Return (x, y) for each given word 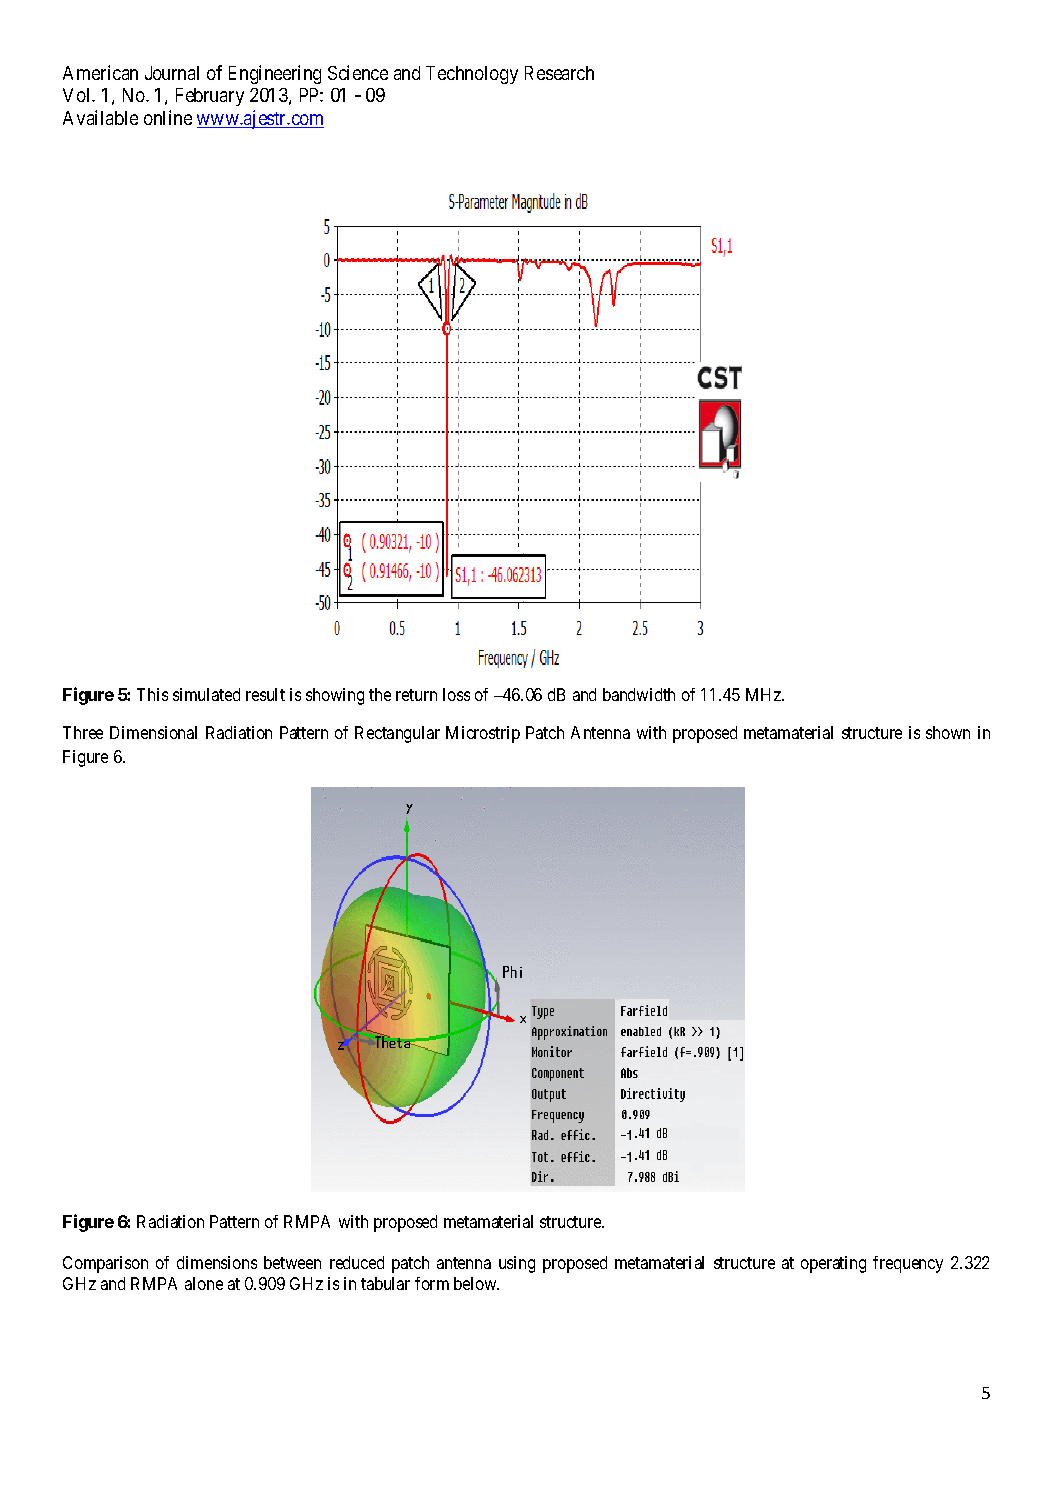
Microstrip (483, 734)
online (168, 117)
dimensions (217, 1262)
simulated (206, 694)
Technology (472, 75)
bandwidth (639, 694)
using (517, 1264)
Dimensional (153, 732)
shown (948, 732)
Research (559, 73)
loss (456, 694)
